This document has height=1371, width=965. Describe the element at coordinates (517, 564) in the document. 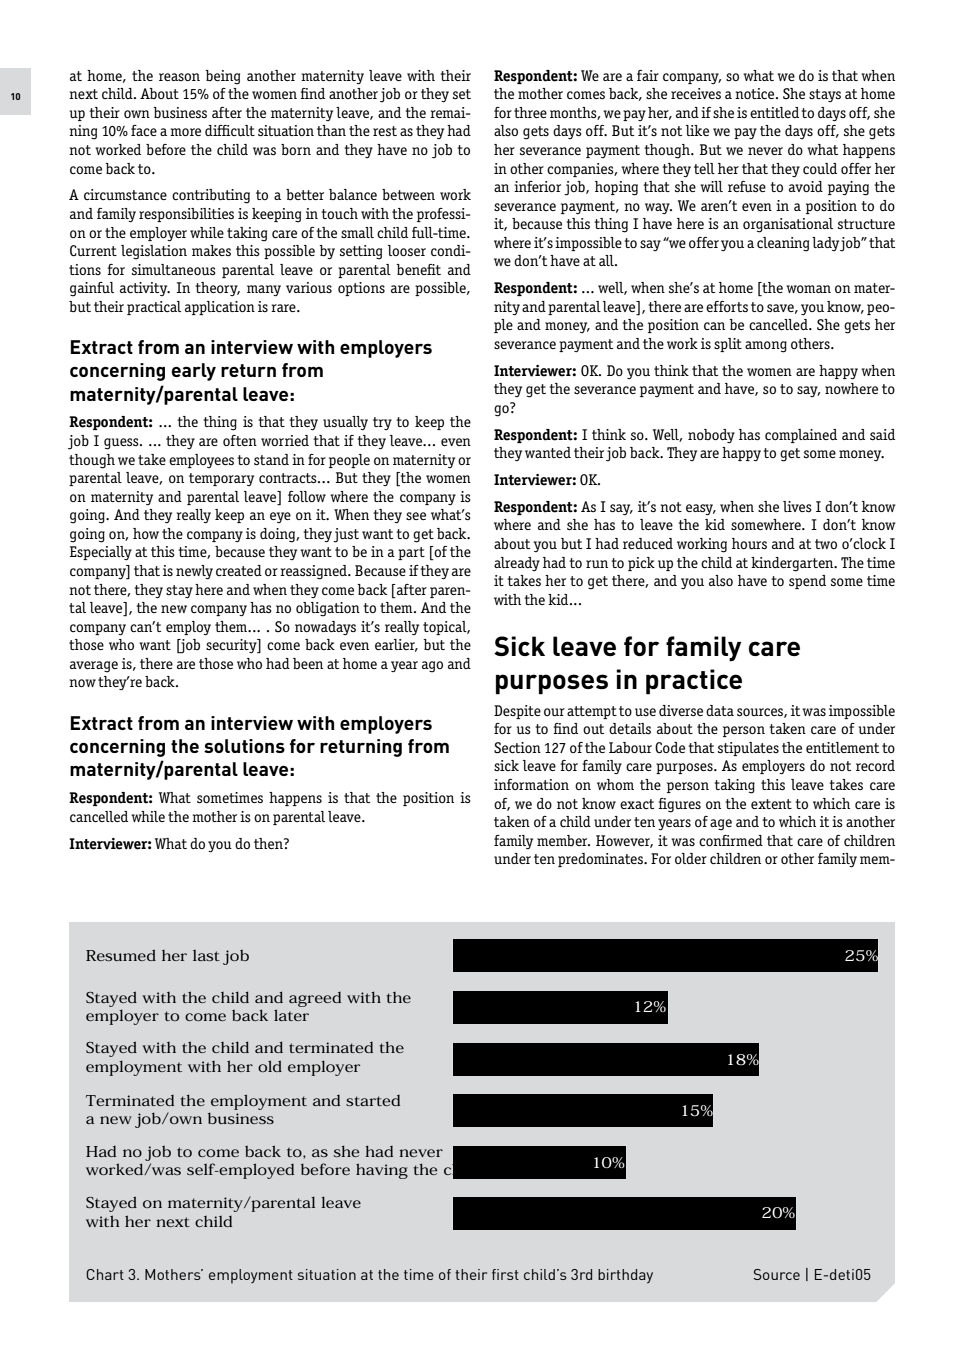

I see `already` at that location.
